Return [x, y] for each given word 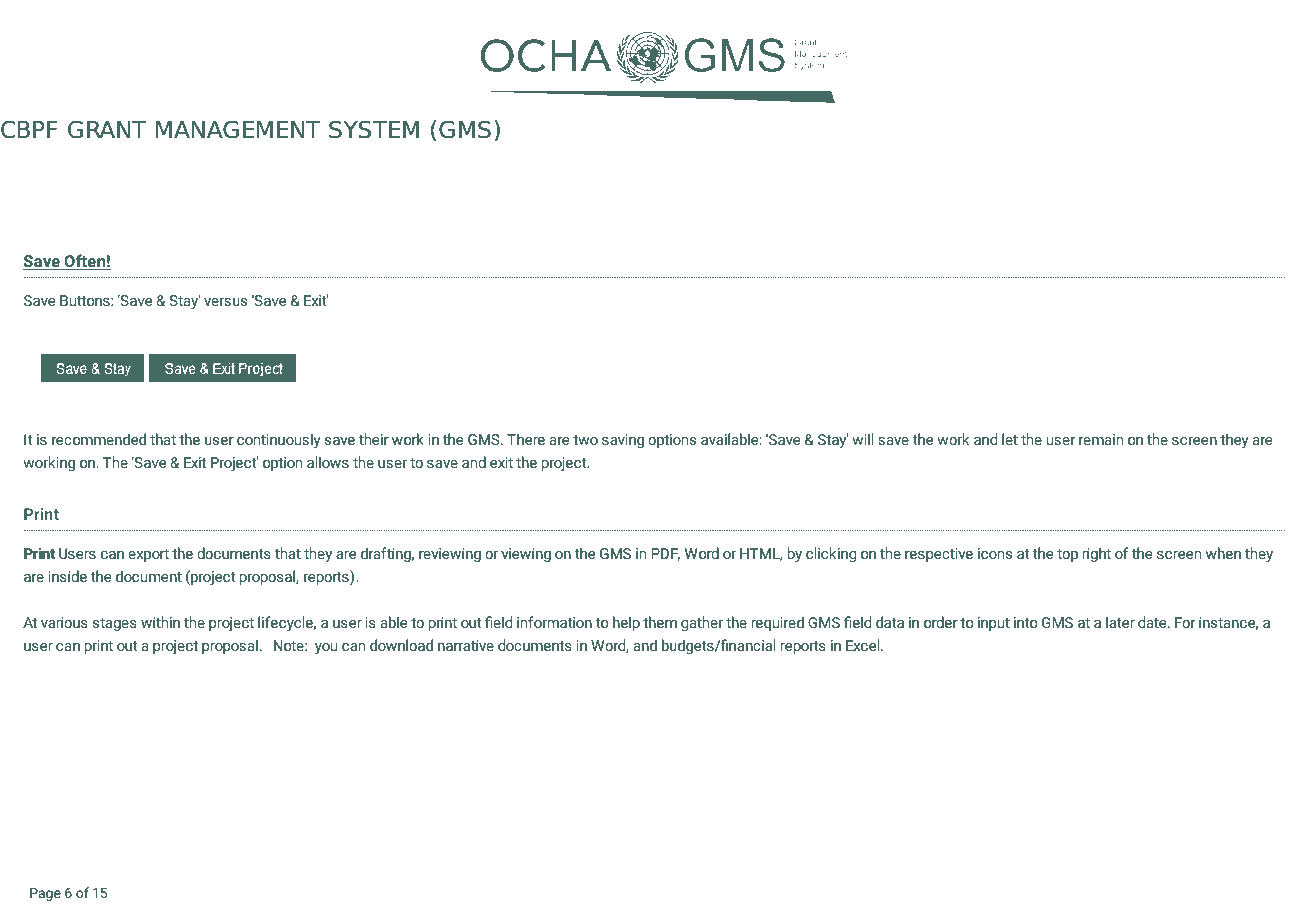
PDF [665, 554]
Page [45, 894]
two [585, 440]
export [148, 555]
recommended [99, 439]
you [326, 648]
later [1120, 622]
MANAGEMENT [238, 129]
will [863, 439]
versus [225, 302]
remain [1101, 439]
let [1010, 439]
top [1067, 555]
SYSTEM [374, 129]
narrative [466, 645]
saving [623, 441]
